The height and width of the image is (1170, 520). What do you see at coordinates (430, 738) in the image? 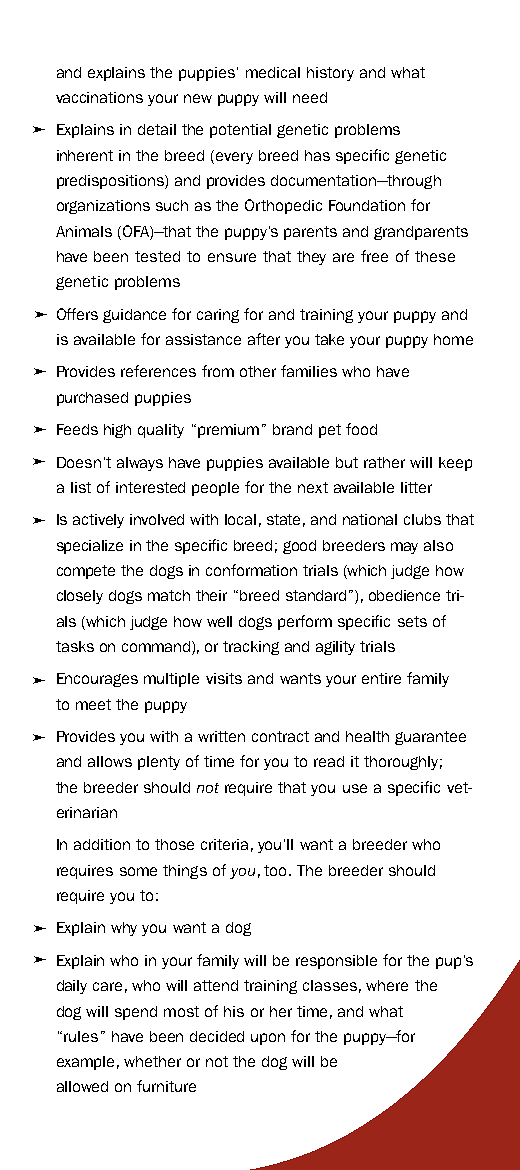
I see `guarantee` at bounding box center [430, 738].
